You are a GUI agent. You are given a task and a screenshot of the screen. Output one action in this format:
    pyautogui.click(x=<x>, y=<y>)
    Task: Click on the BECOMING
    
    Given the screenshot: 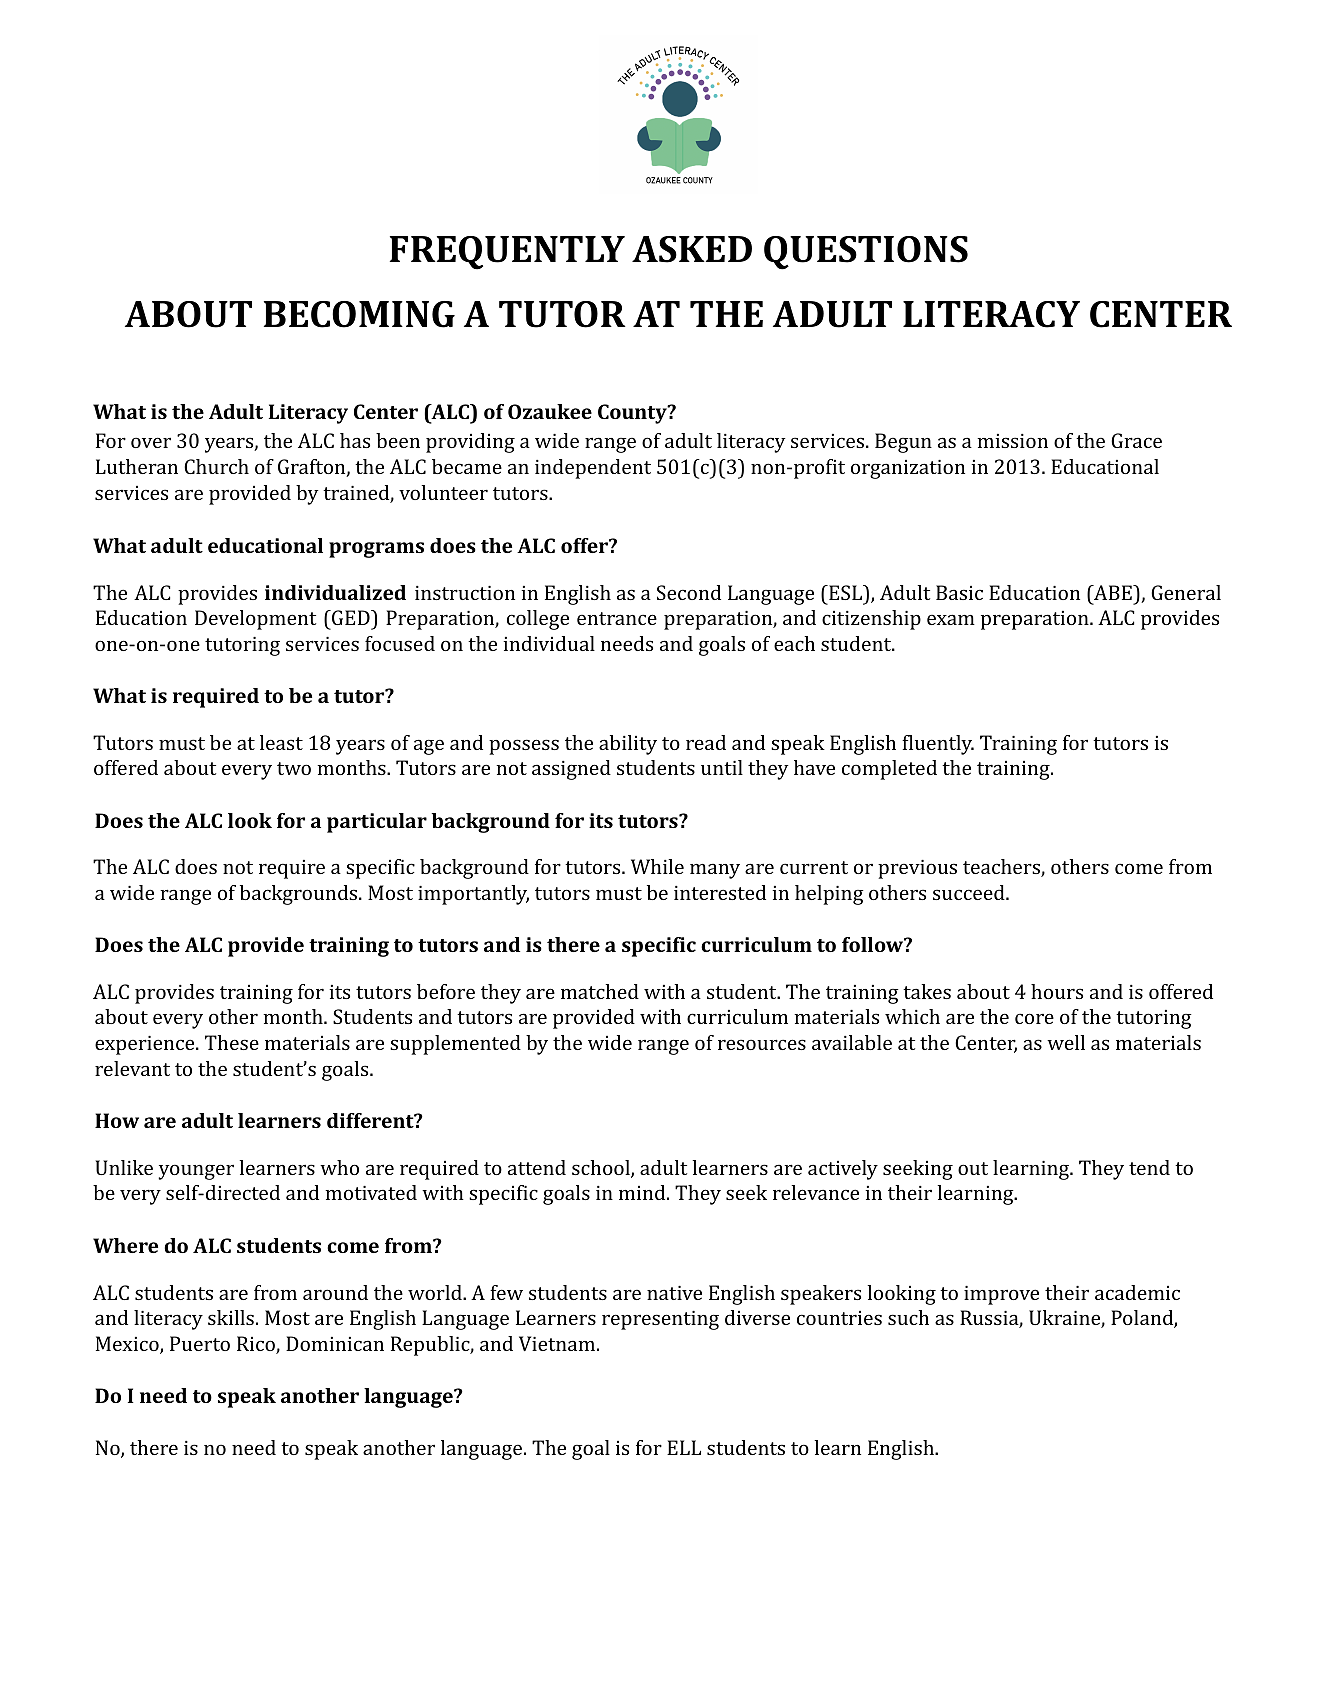 What is the action you would take?
    pyautogui.click(x=359, y=314)
